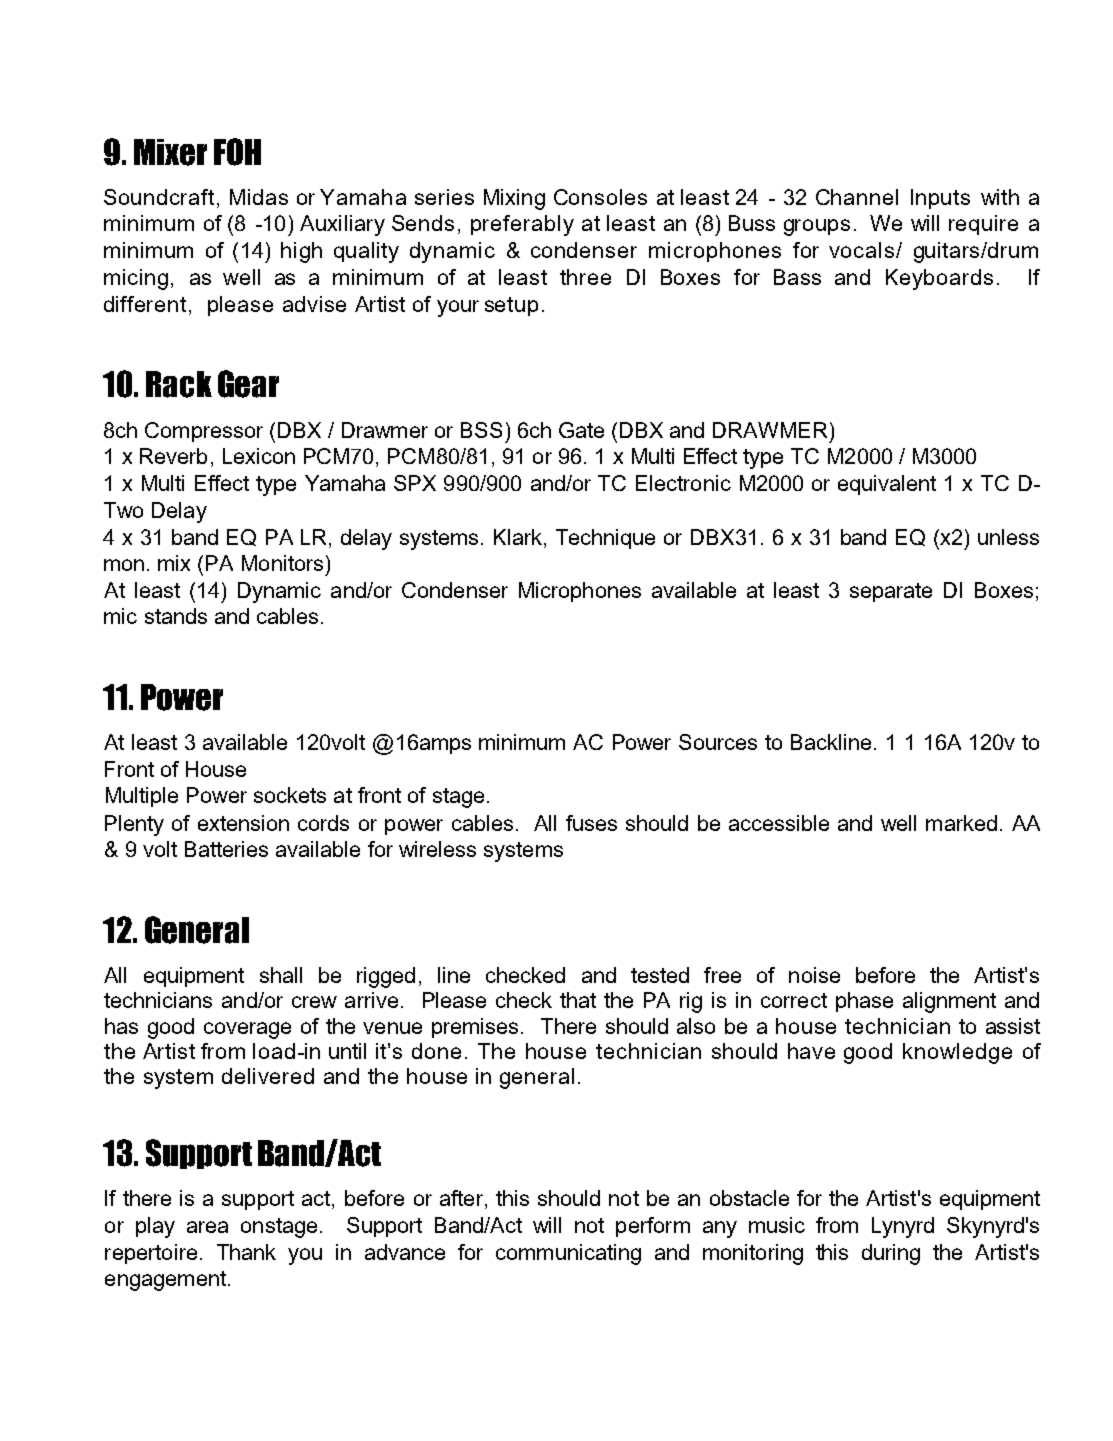  What do you see at coordinates (591, 823) in the screenshot?
I see `fuses` at bounding box center [591, 823].
